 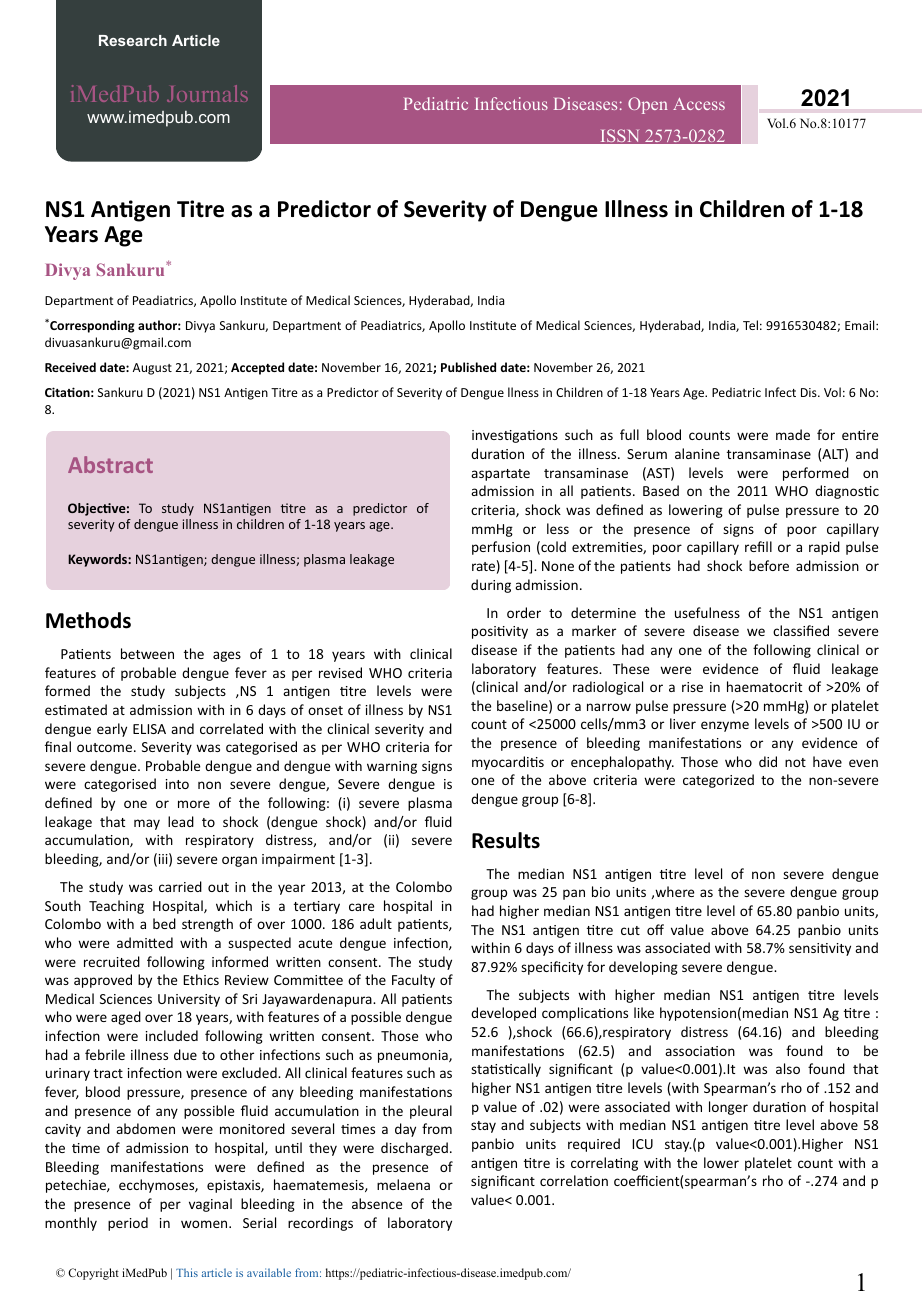 What do you see at coordinates (707, 612) in the document?
I see `usefulness` at bounding box center [707, 612].
